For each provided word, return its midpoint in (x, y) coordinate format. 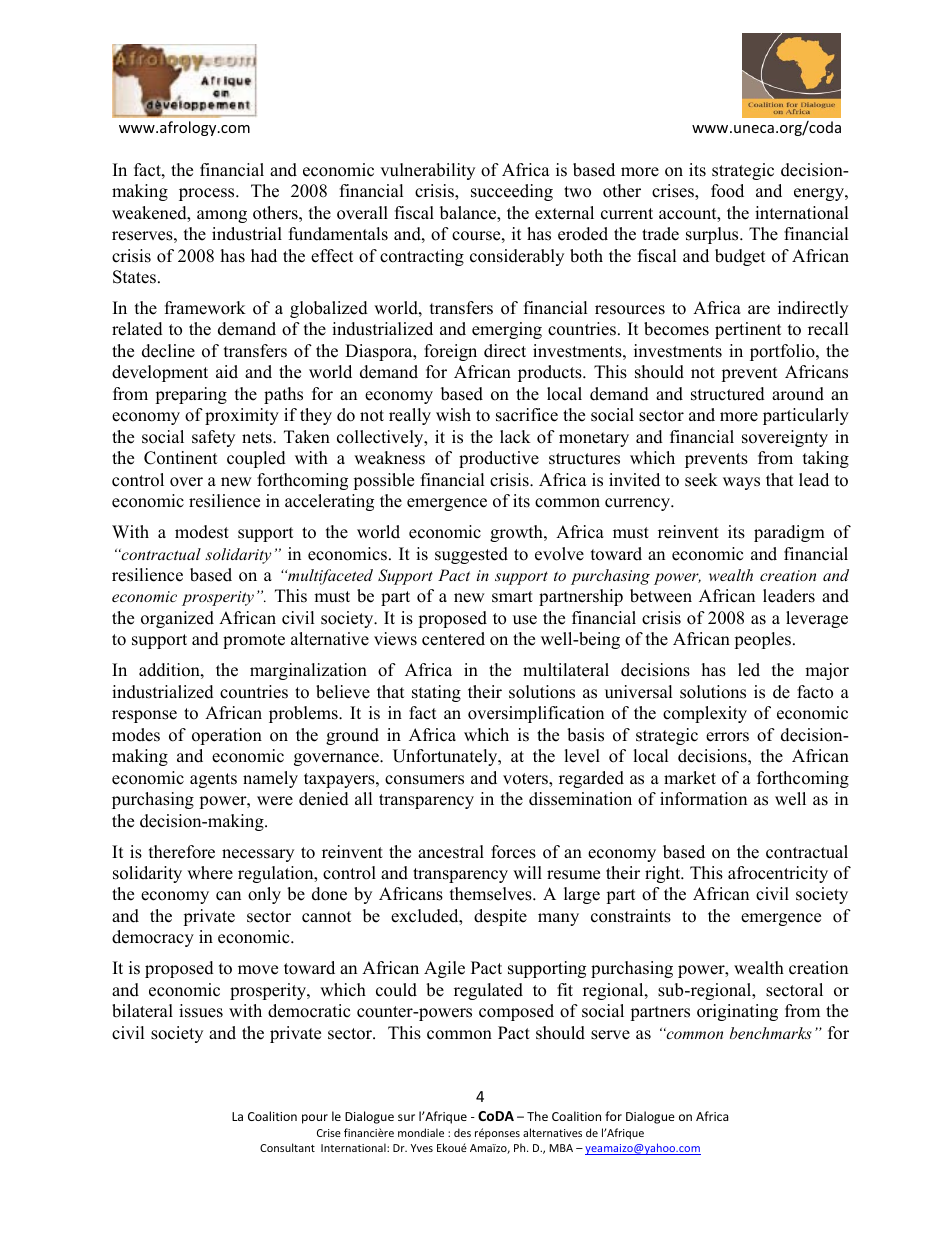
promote (254, 641)
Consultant (287, 1147)
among (222, 216)
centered (453, 639)
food (727, 191)
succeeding (512, 192)
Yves (422, 1148)
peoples (762, 640)
